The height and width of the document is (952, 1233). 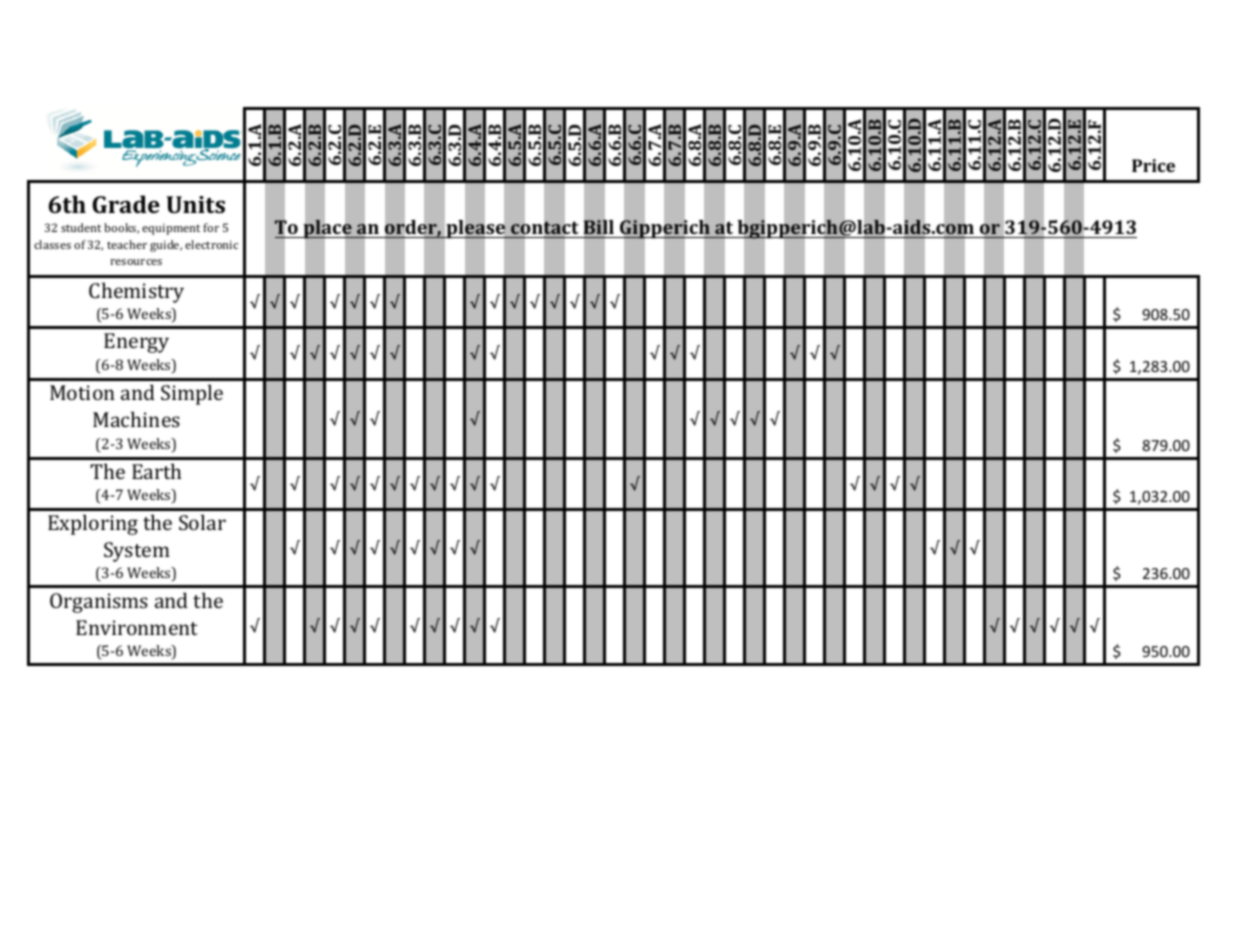 What do you see at coordinates (99, 603) in the document?
I see `Organisms` at bounding box center [99, 603].
